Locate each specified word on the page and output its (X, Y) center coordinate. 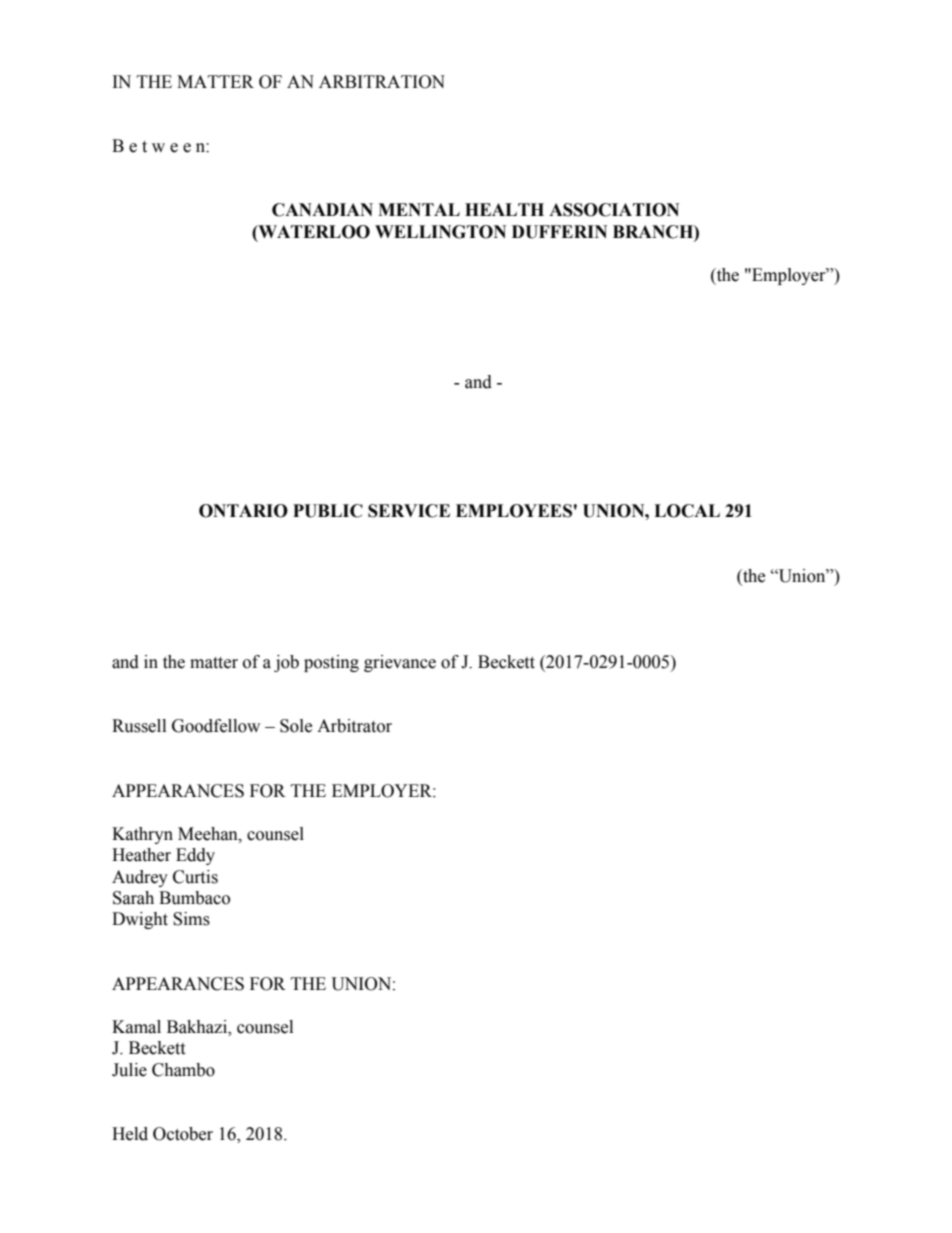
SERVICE (409, 511)
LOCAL (687, 511)
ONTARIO (243, 511)
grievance (400, 663)
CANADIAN (322, 210)
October (183, 1134)
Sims (191, 919)
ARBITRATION (382, 82)
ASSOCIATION (614, 210)
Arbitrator (354, 726)
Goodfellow (216, 726)
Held (130, 1134)
